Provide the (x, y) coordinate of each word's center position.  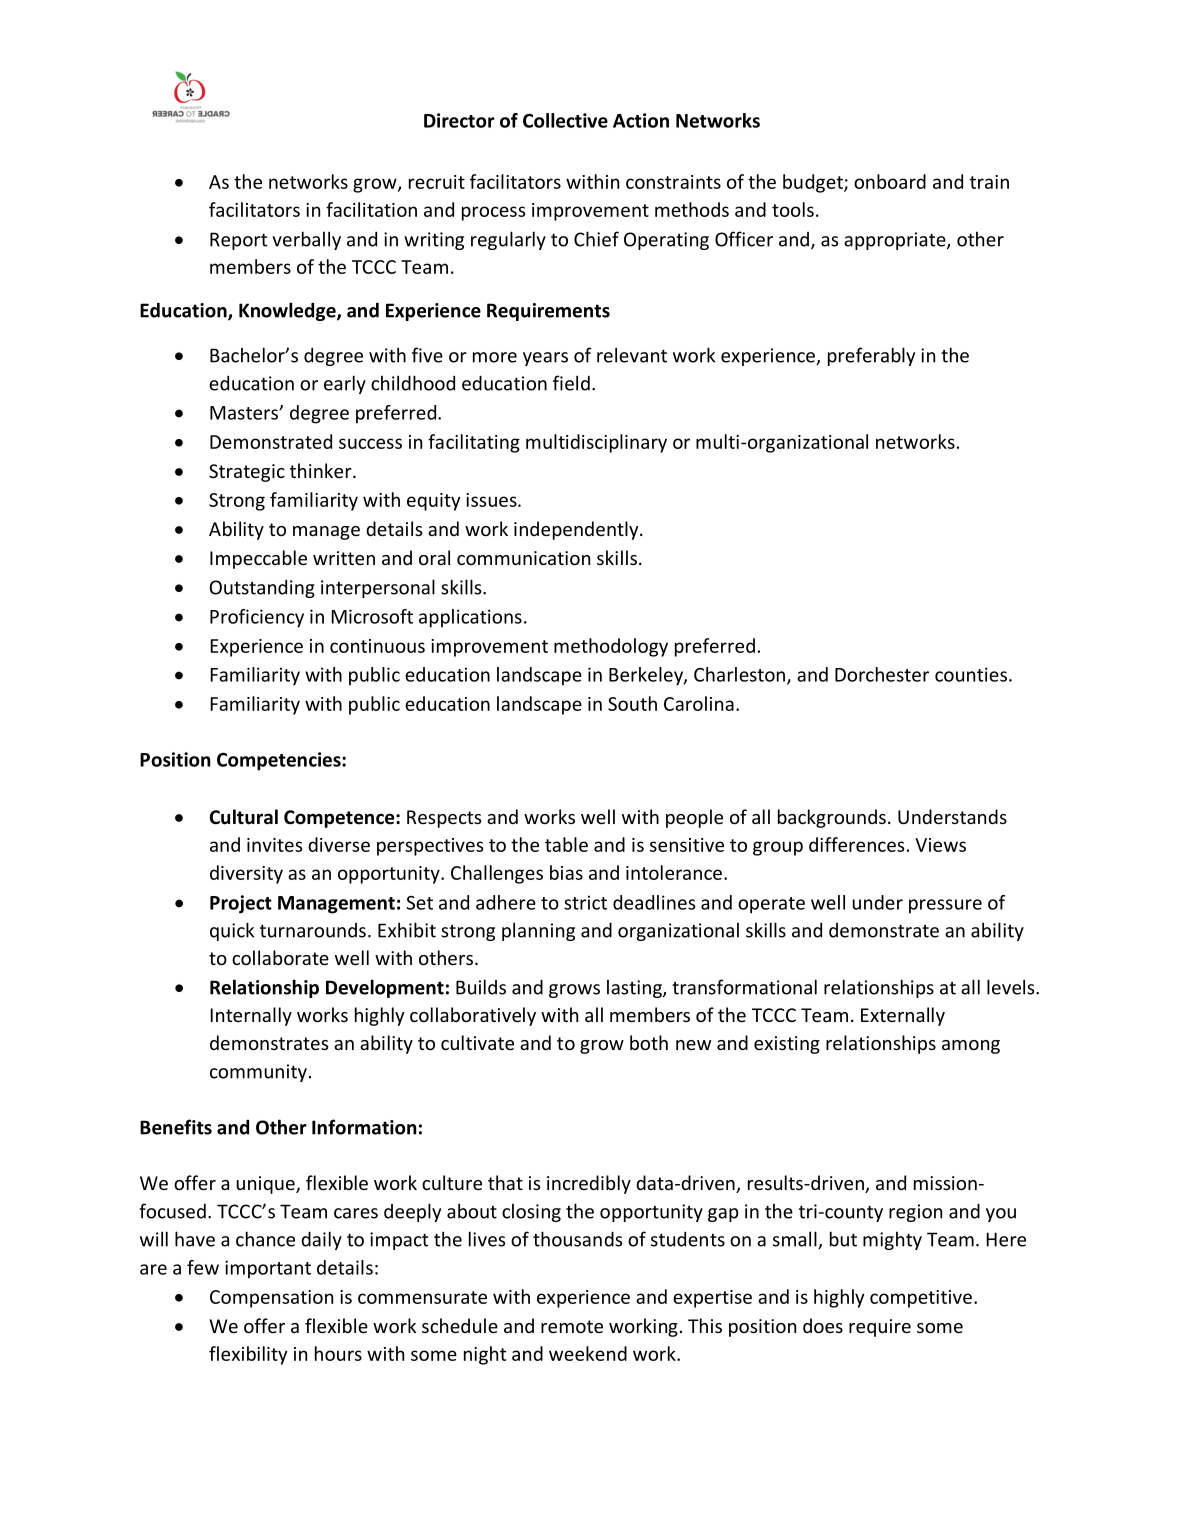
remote (572, 1326)
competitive (921, 1299)
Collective (565, 120)
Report (238, 241)
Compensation (271, 1299)
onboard (890, 181)
